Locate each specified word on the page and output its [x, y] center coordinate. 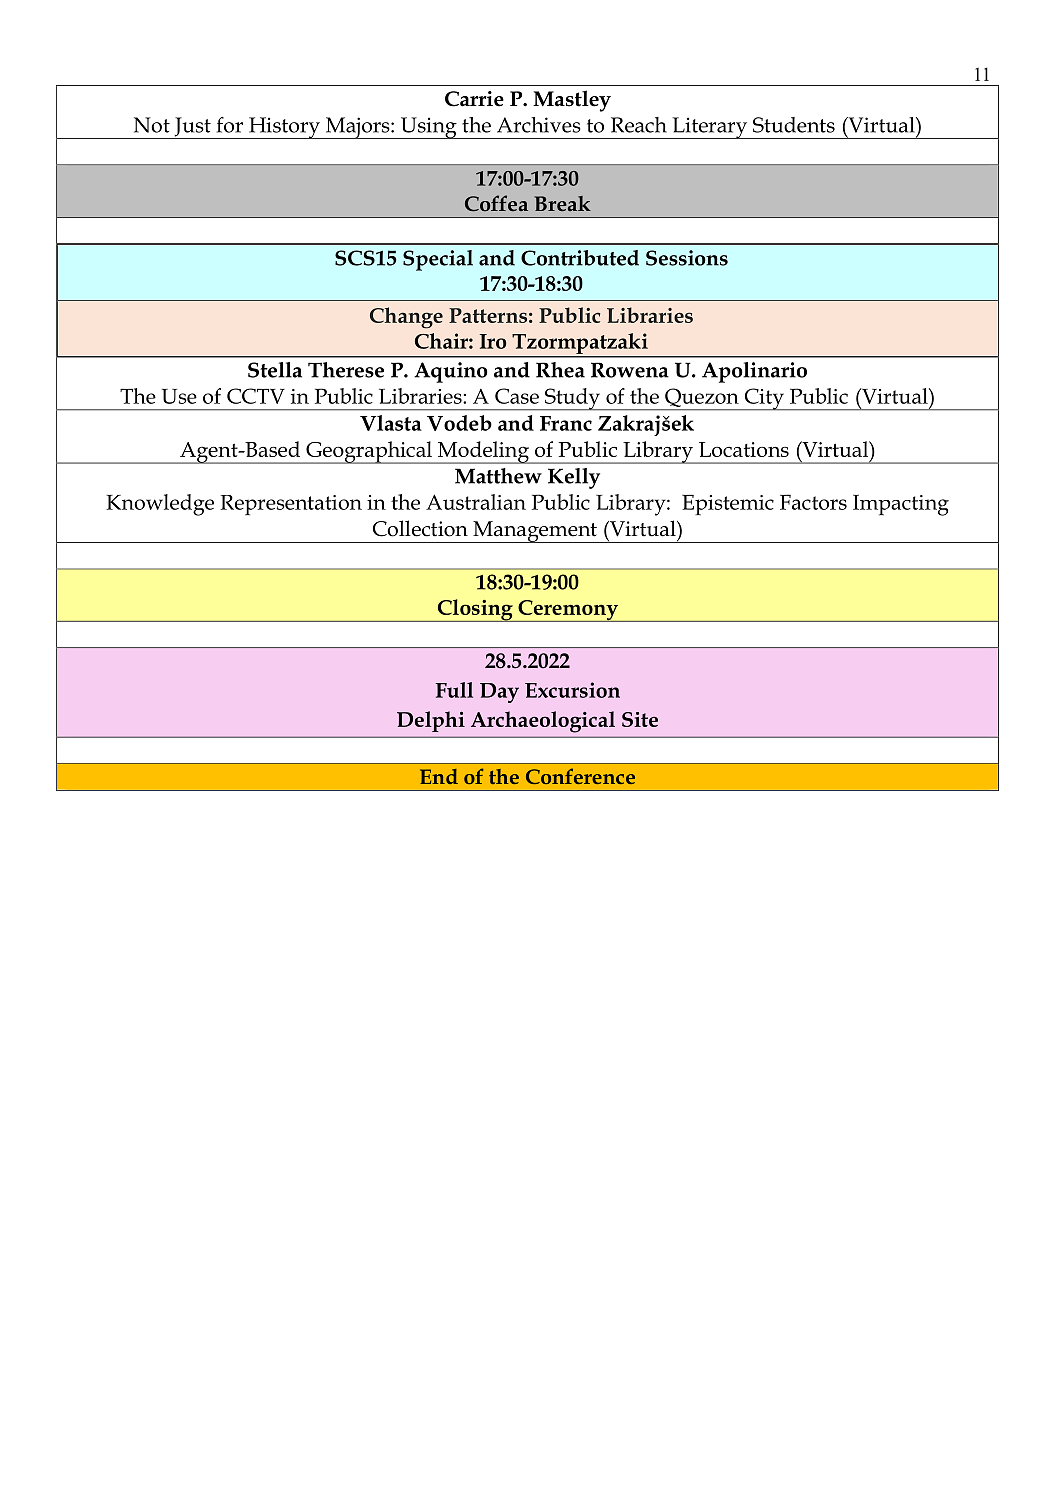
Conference [580, 776]
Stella [275, 370]
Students [794, 125]
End [439, 776]
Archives [539, 125]
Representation [291, 505]
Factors [813, 502]
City [764, 399]
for [230, 125]
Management [535, 532]
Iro [492, 341]
